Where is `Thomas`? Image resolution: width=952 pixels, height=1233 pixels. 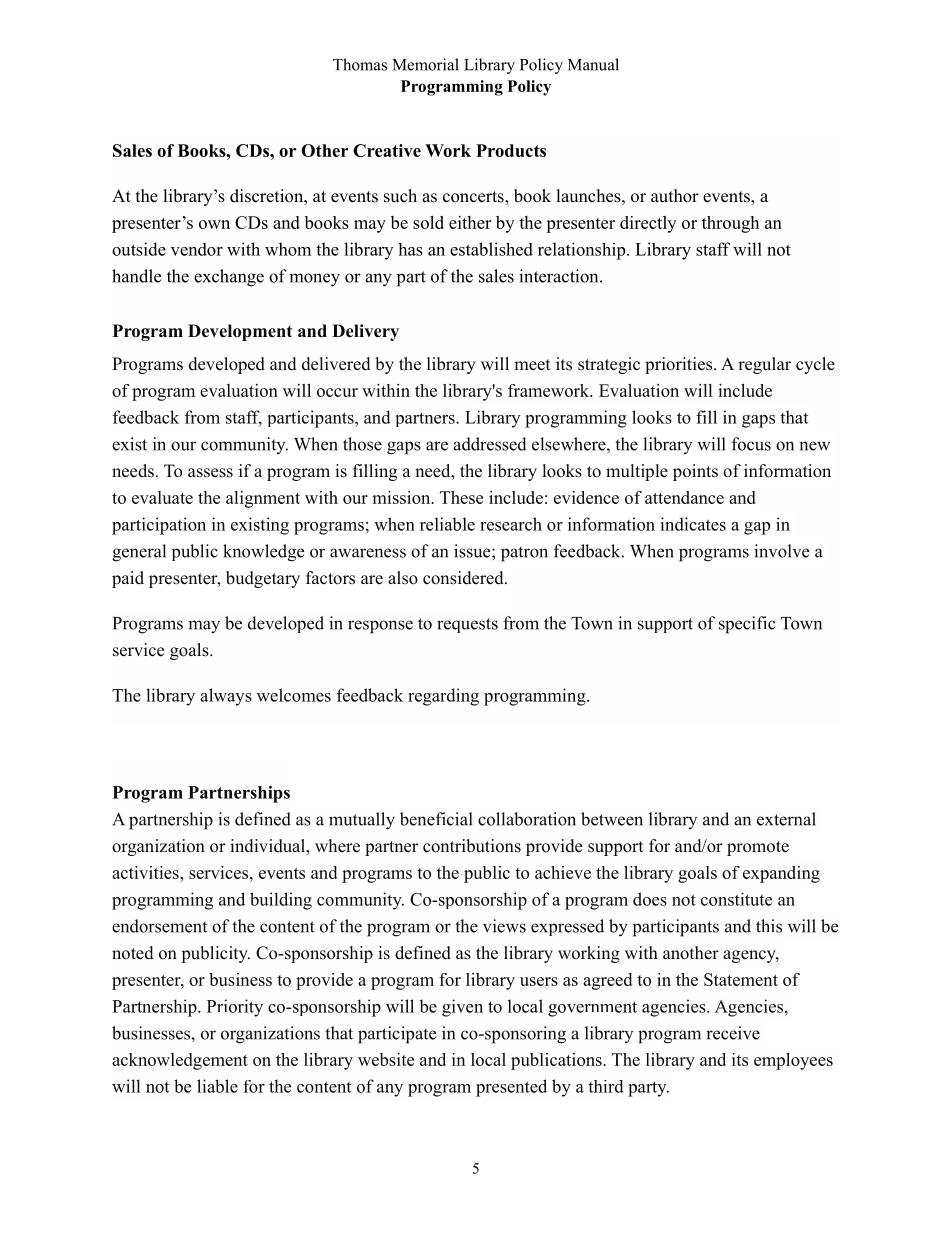 Thomas is located at coordinates (360, 64).
